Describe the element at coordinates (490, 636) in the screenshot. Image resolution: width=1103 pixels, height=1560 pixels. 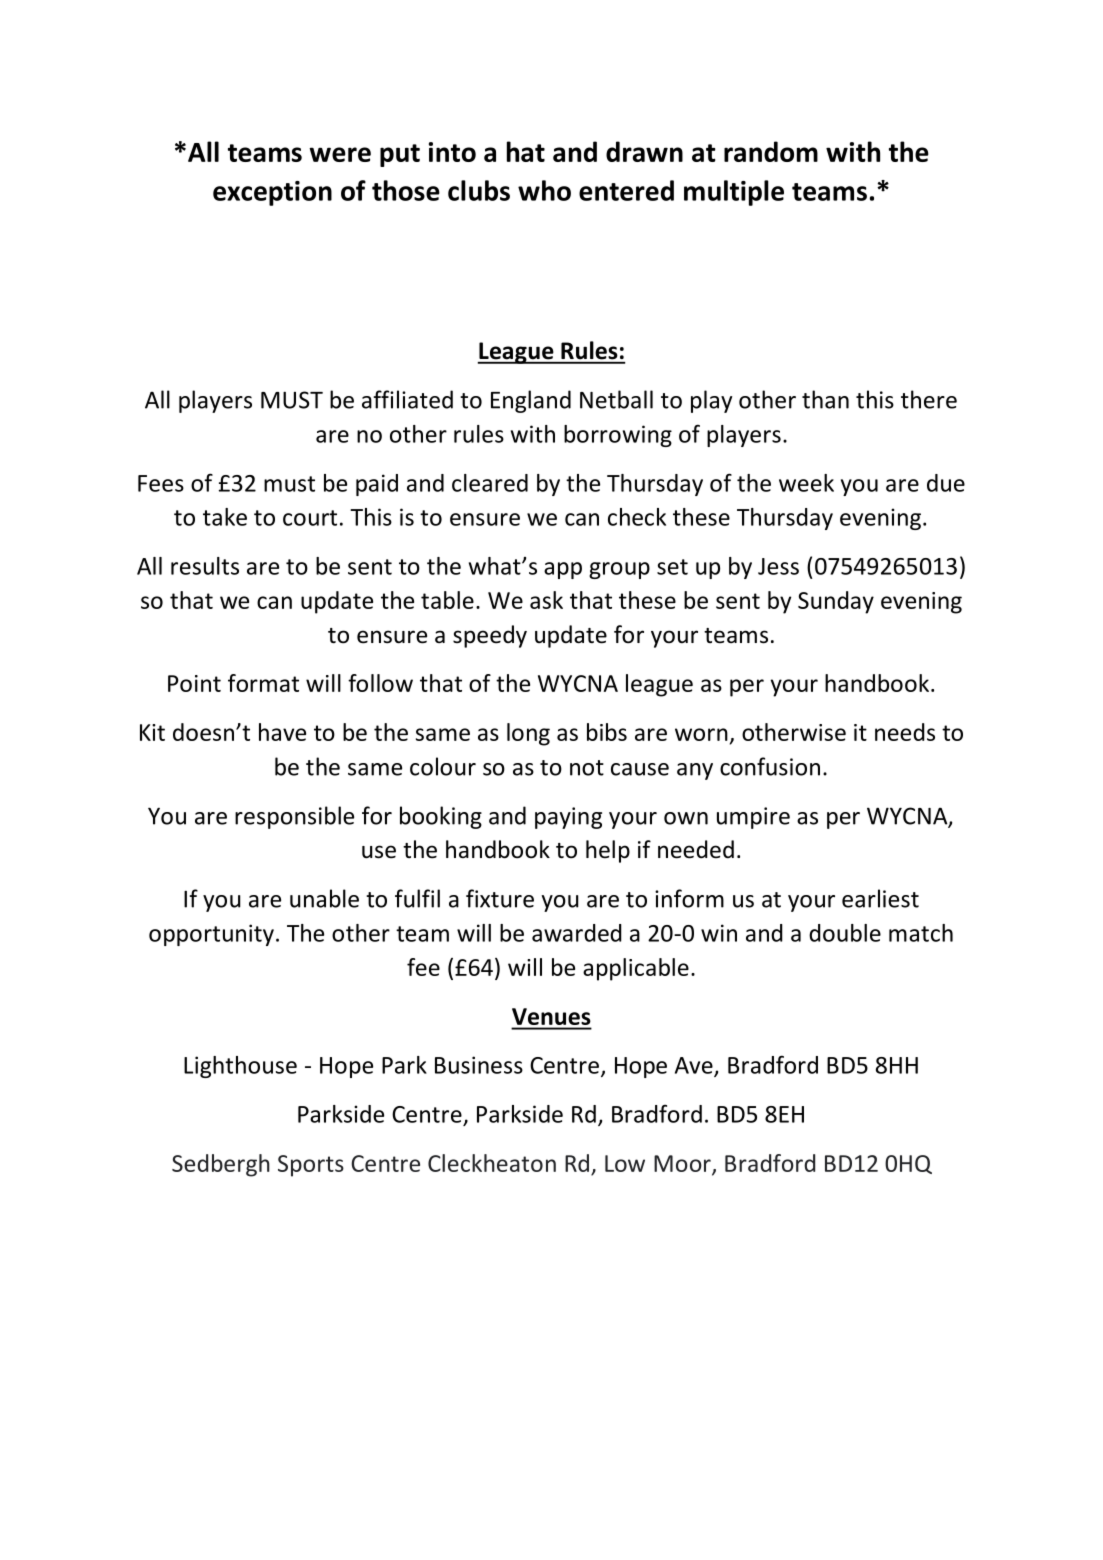
I see `speedy` at that location.
